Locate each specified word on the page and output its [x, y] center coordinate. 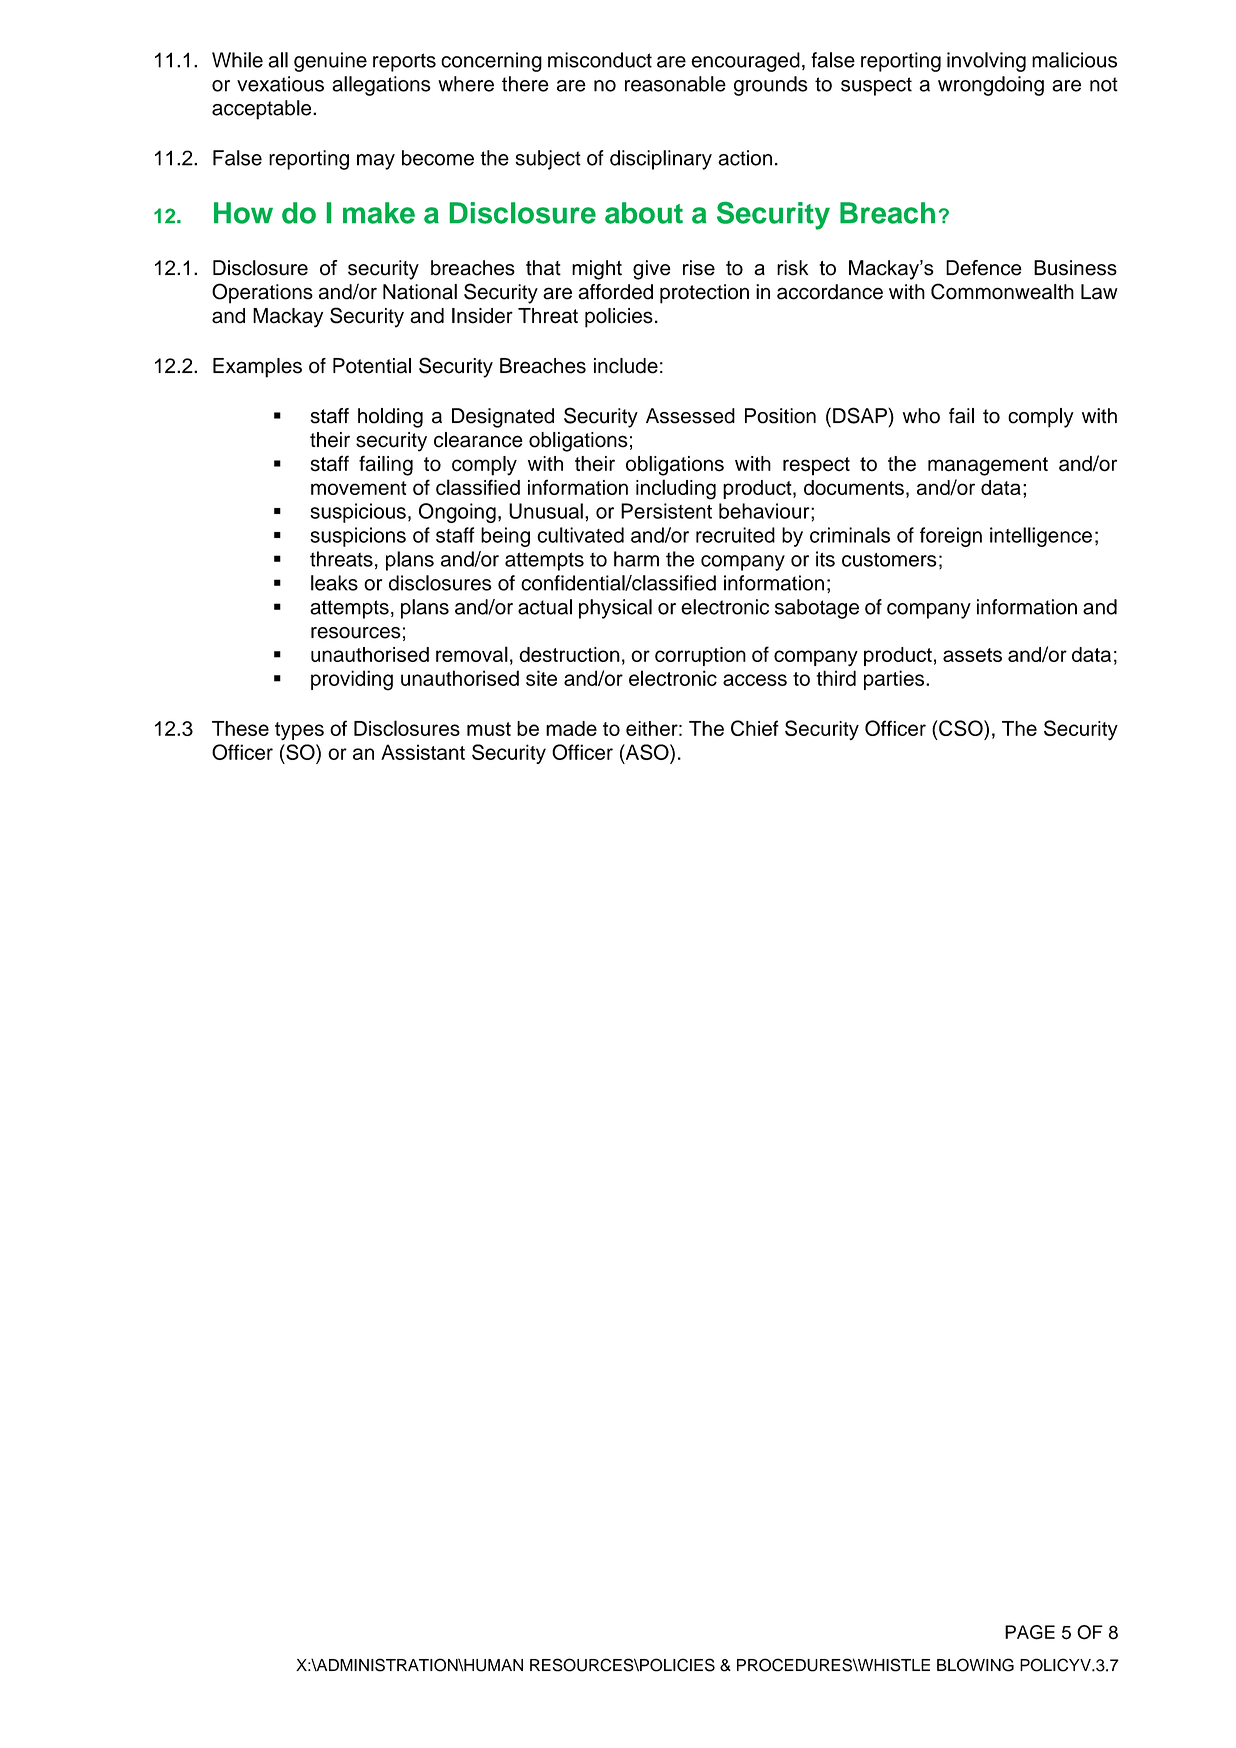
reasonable [675, 84]
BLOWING [975, 1665]
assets [972, 655]
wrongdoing [991, 86]
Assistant [423, 752]
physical [615, 609]
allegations [381, 86]
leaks [334, 583]
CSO [961, 728]
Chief [755, 728]
